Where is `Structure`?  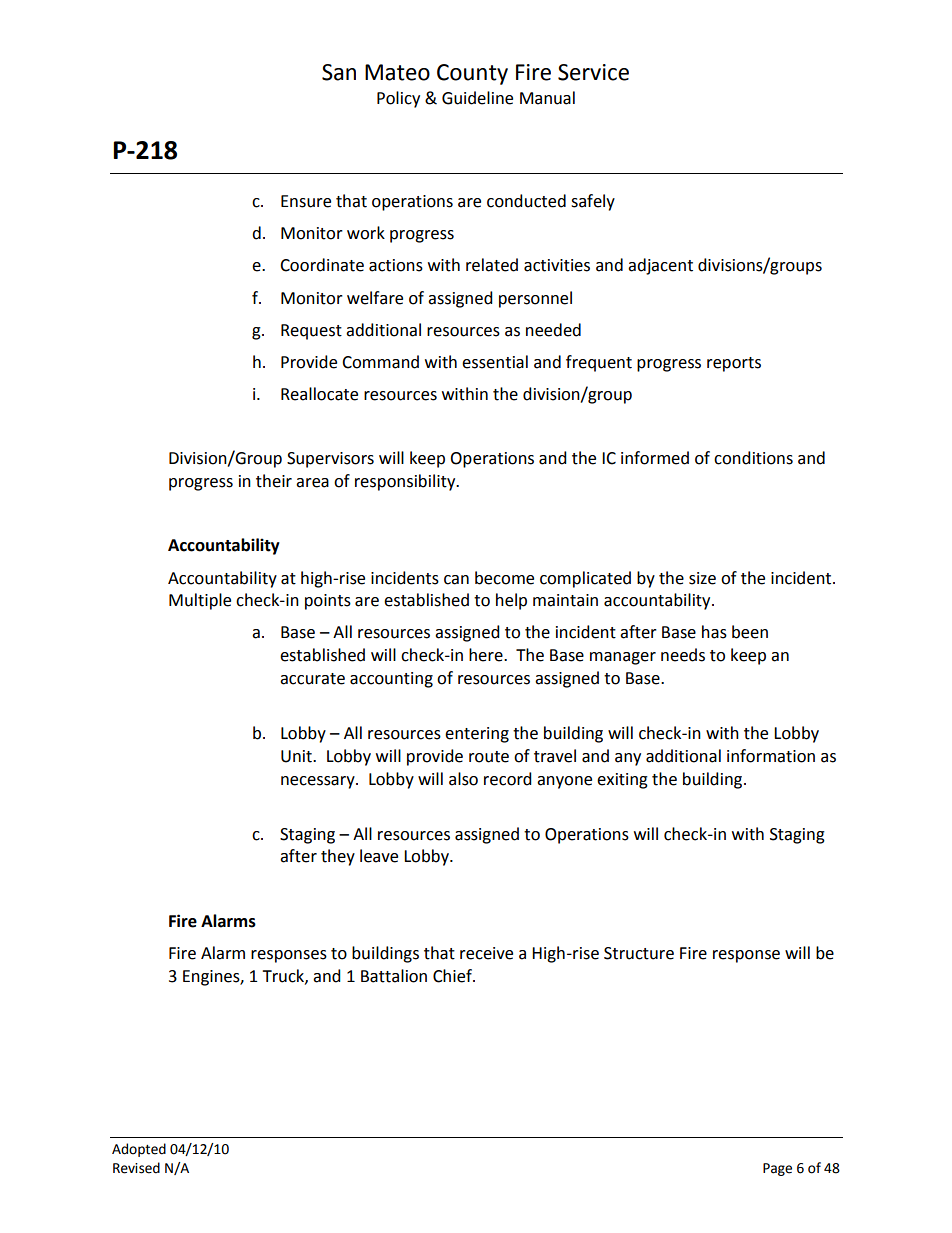 Structure is located at coordinates (639, 953).
